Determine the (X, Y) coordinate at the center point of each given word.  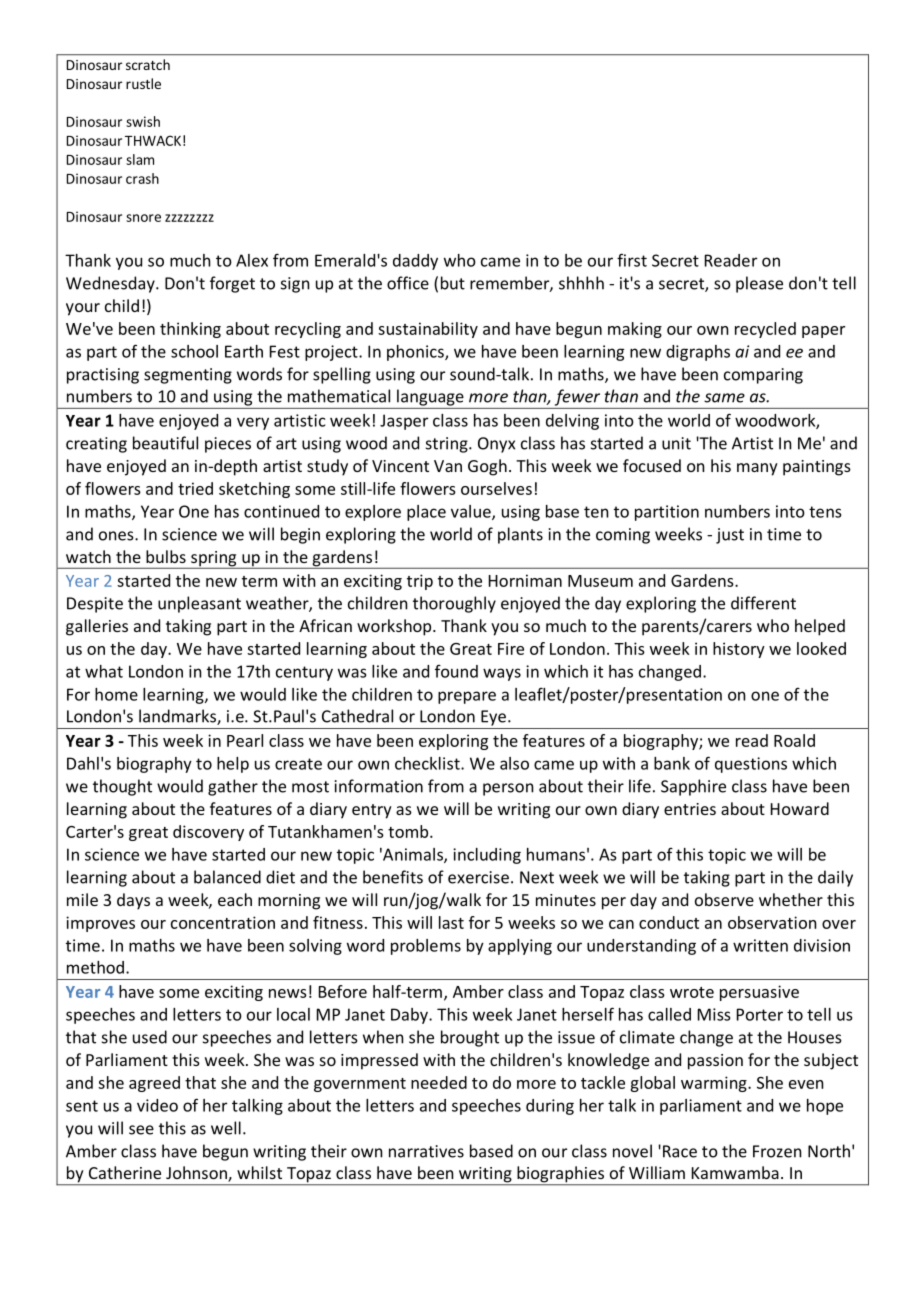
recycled (765, 330)
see (141, 1130)
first (632, 260)
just (730, 536)
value (472, 512)
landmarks (178, 717)
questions (751, 765)
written (760, 945)
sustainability (428, 330)
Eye (493, 718)
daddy (415, 262)
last (451, 922)
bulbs (166, 556)
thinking (190, 330)
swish (143, 121)
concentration (223, 922)
